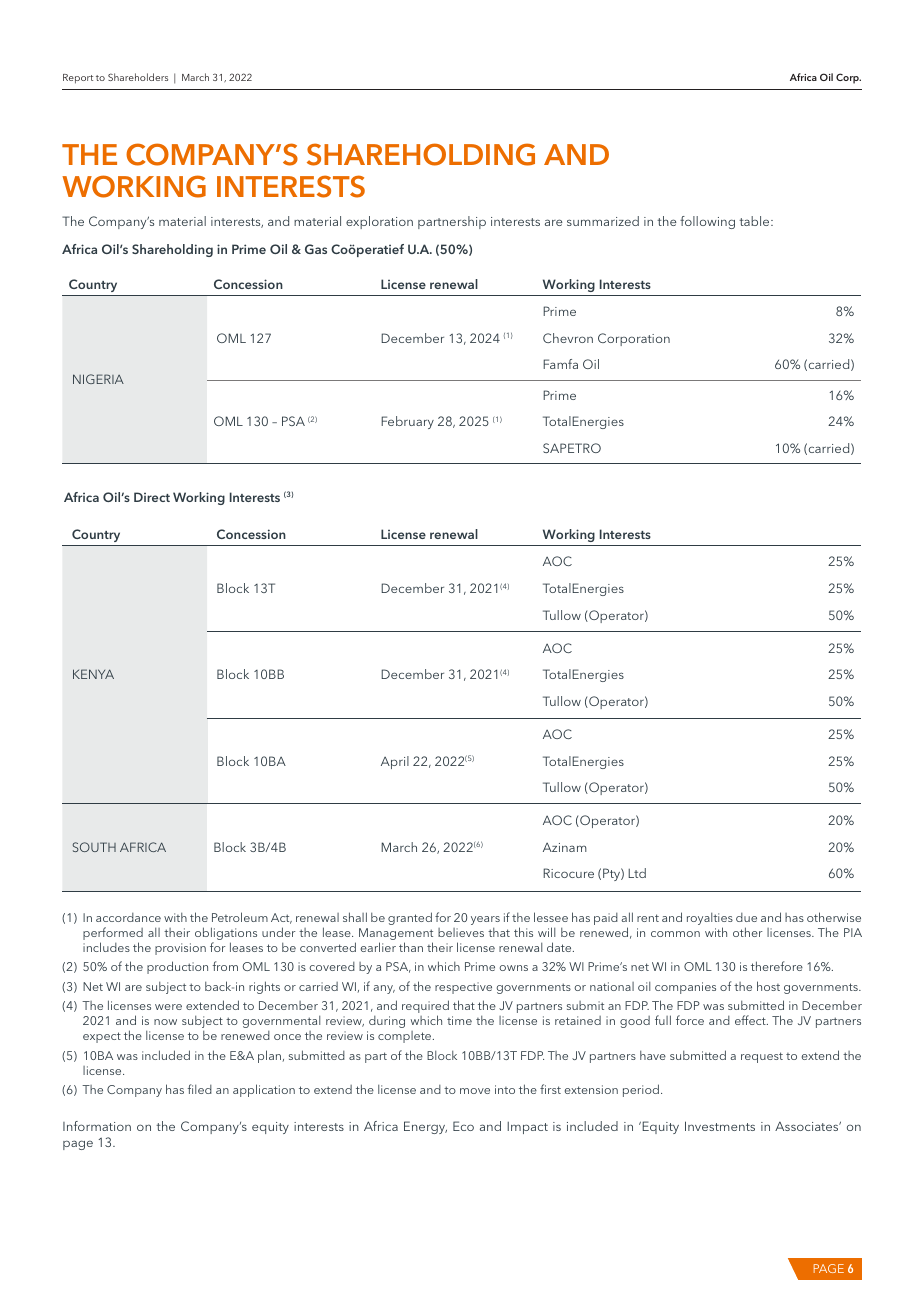  What do you see at coordinates (407, 422) in the screenshot?
I see `February` at bounding box center [407, 422].
